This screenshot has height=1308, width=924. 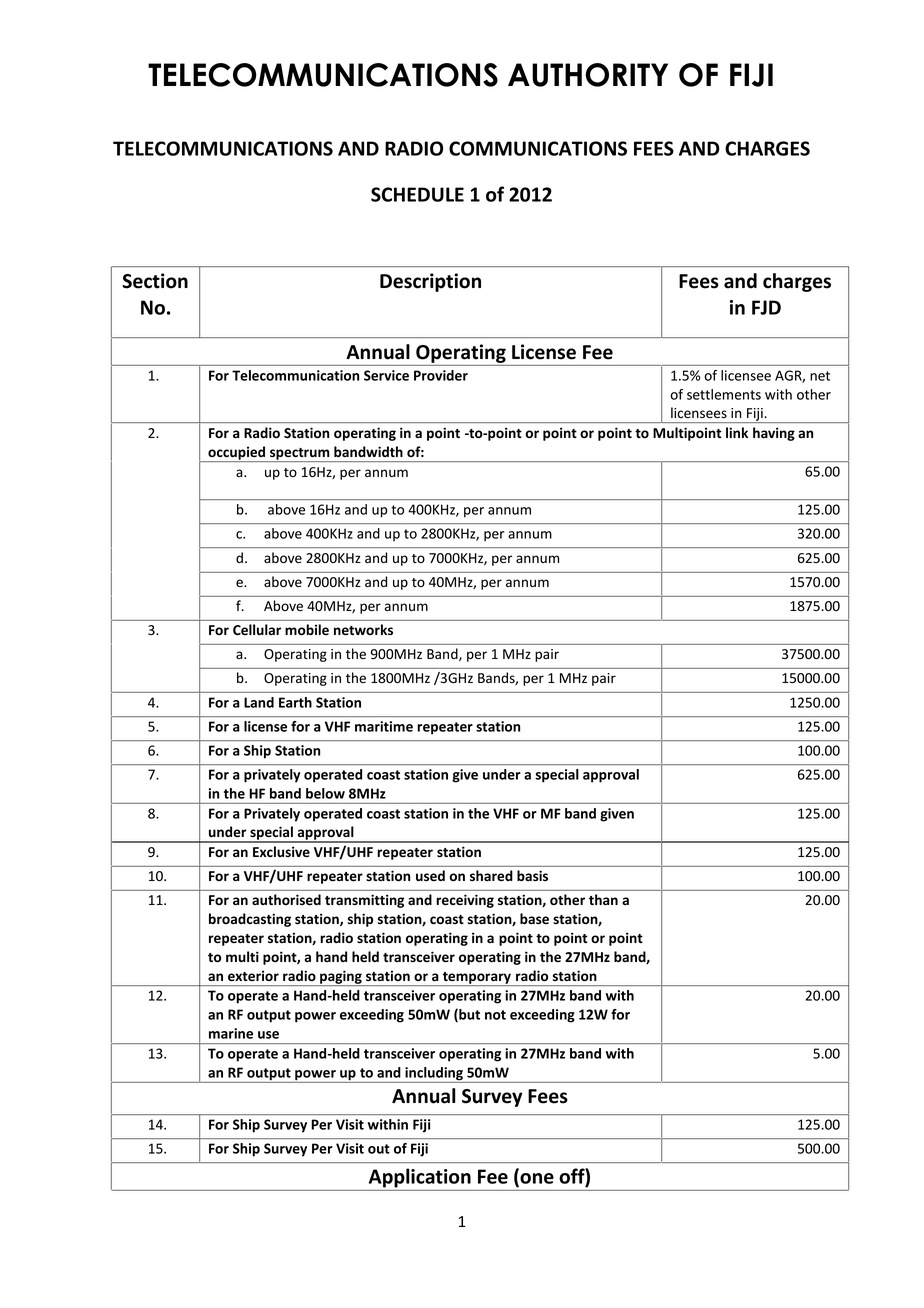 I want to click on Application, so click(x=420, y=1178).
